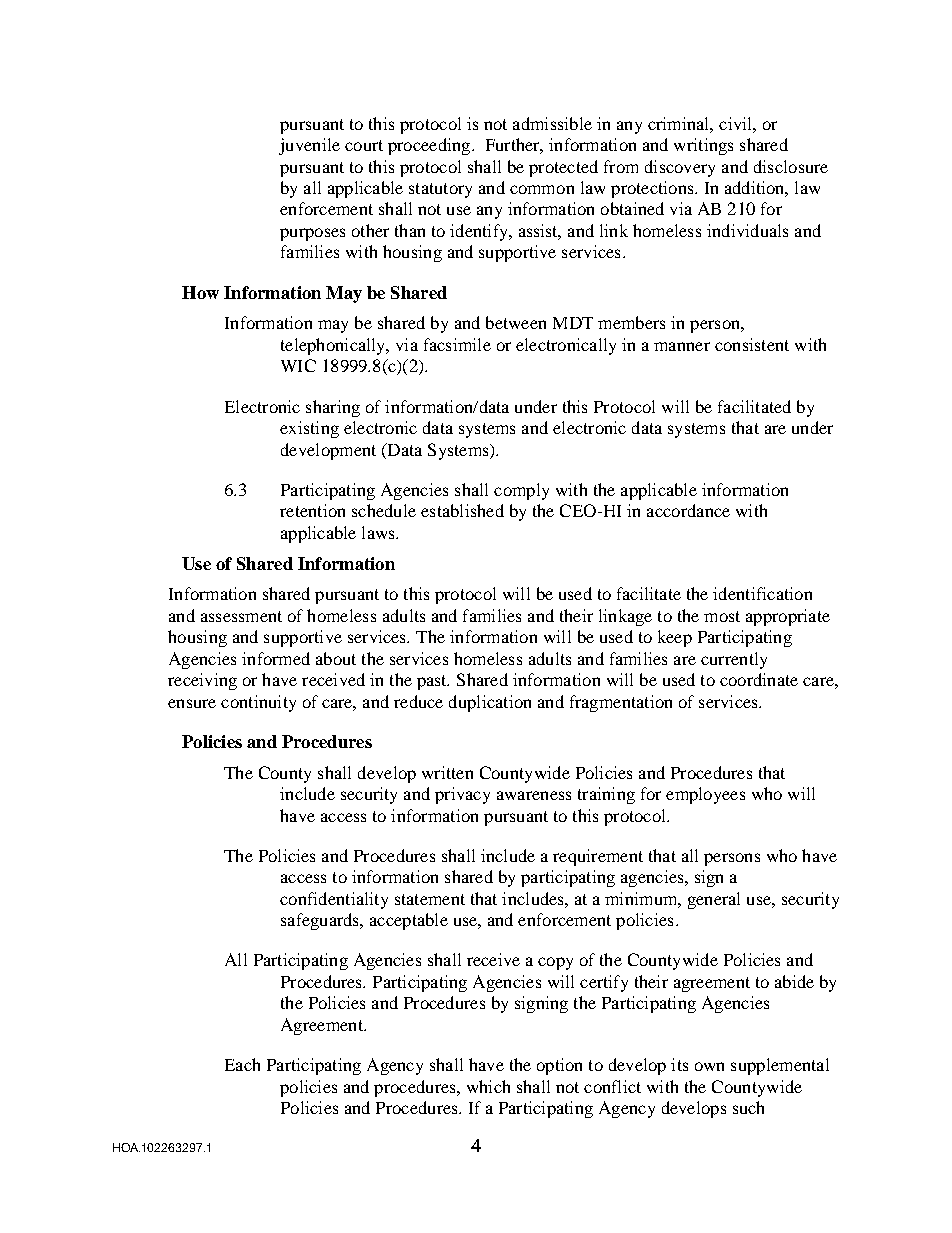  What do you see at coordinates (722, 616) in the page?
I see `most` at bounding box center [722, 616].
